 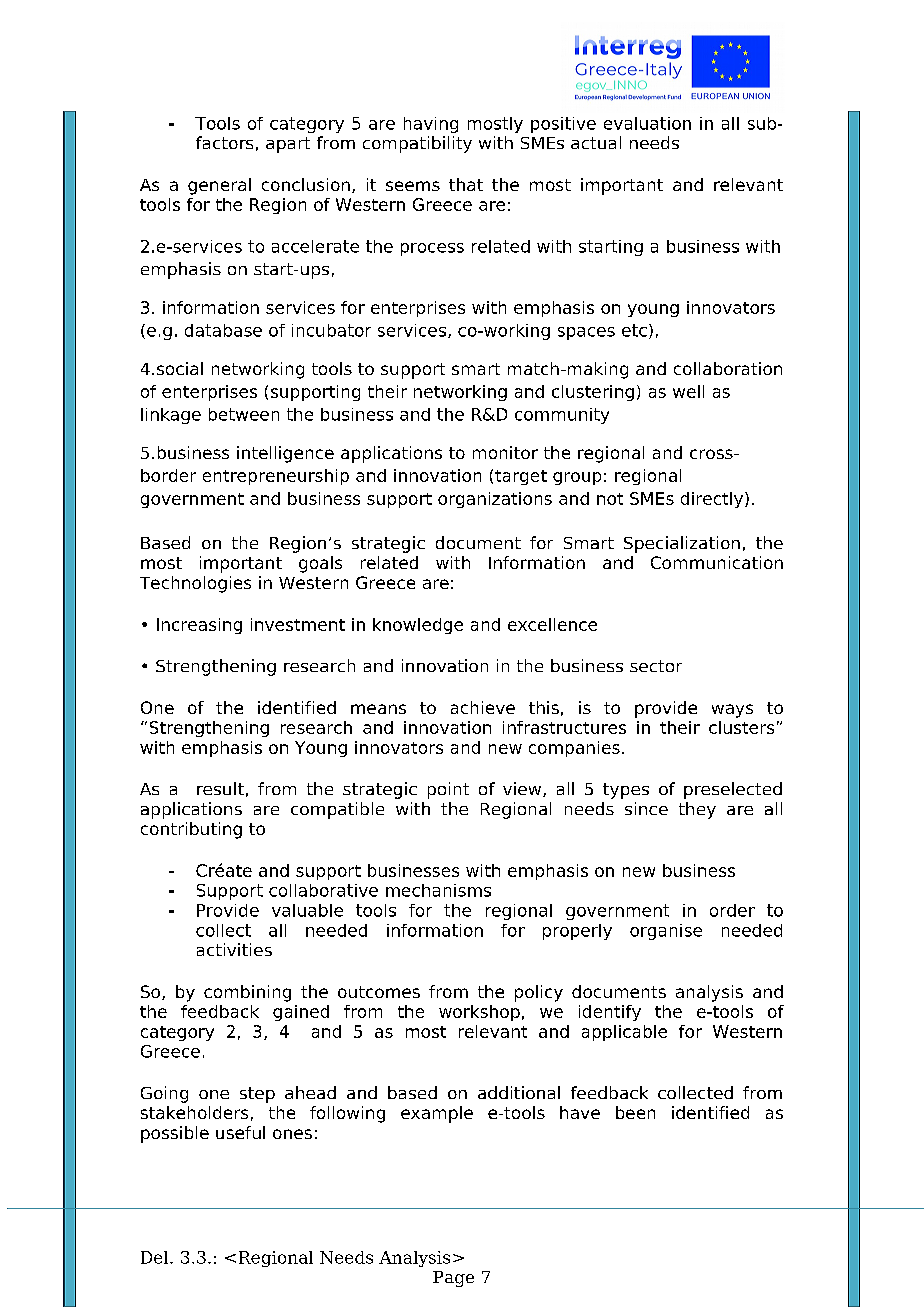 What do you see at coordinates (479, 1013) in the screenshot?
I see `workshop` at bounding box center [479, 1013].
